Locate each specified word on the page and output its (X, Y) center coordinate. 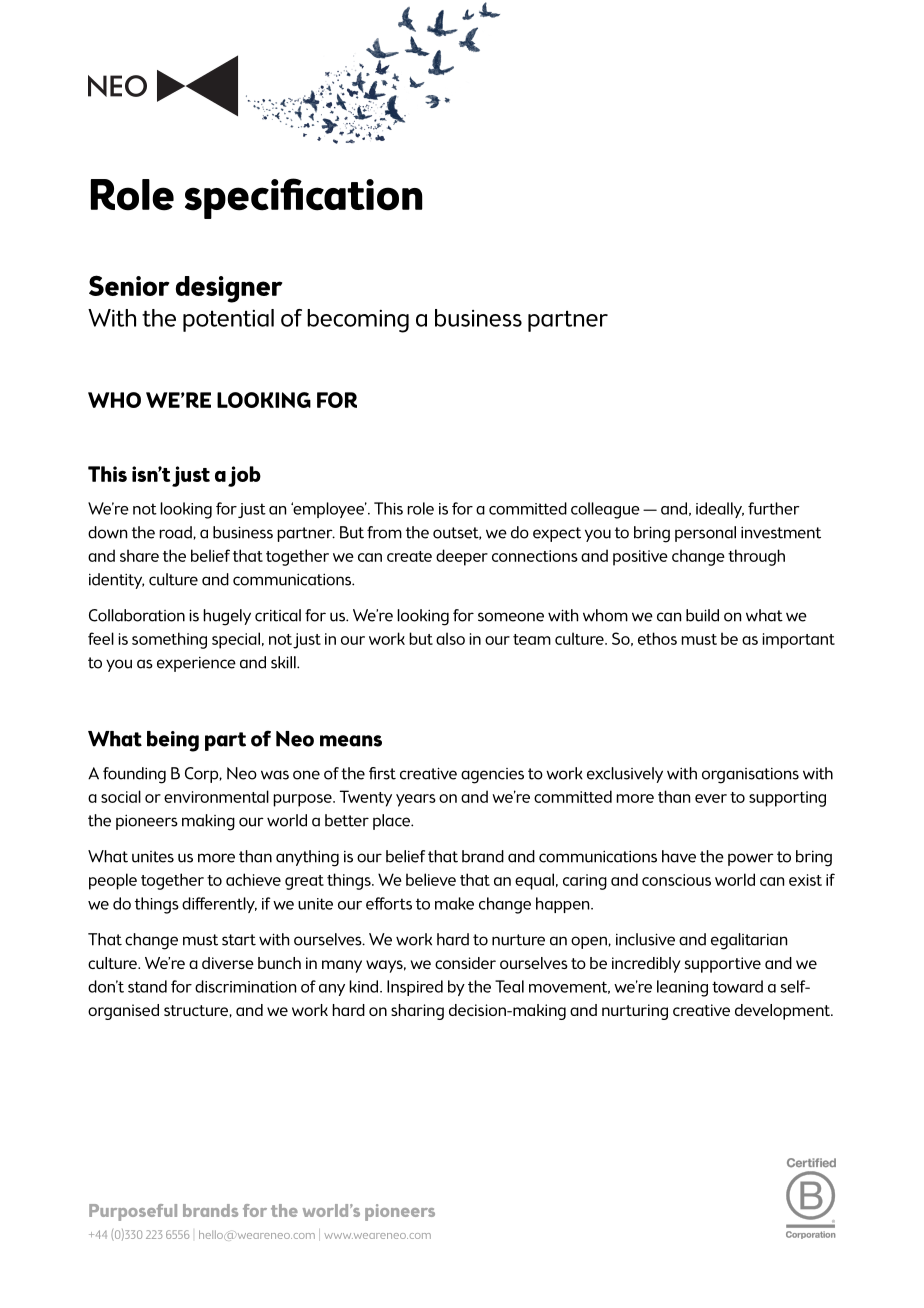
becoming (358, 321)
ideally (720, 510)
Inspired (415, 988)
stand (147, 986)
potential (228, 320)
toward (737, 986)
